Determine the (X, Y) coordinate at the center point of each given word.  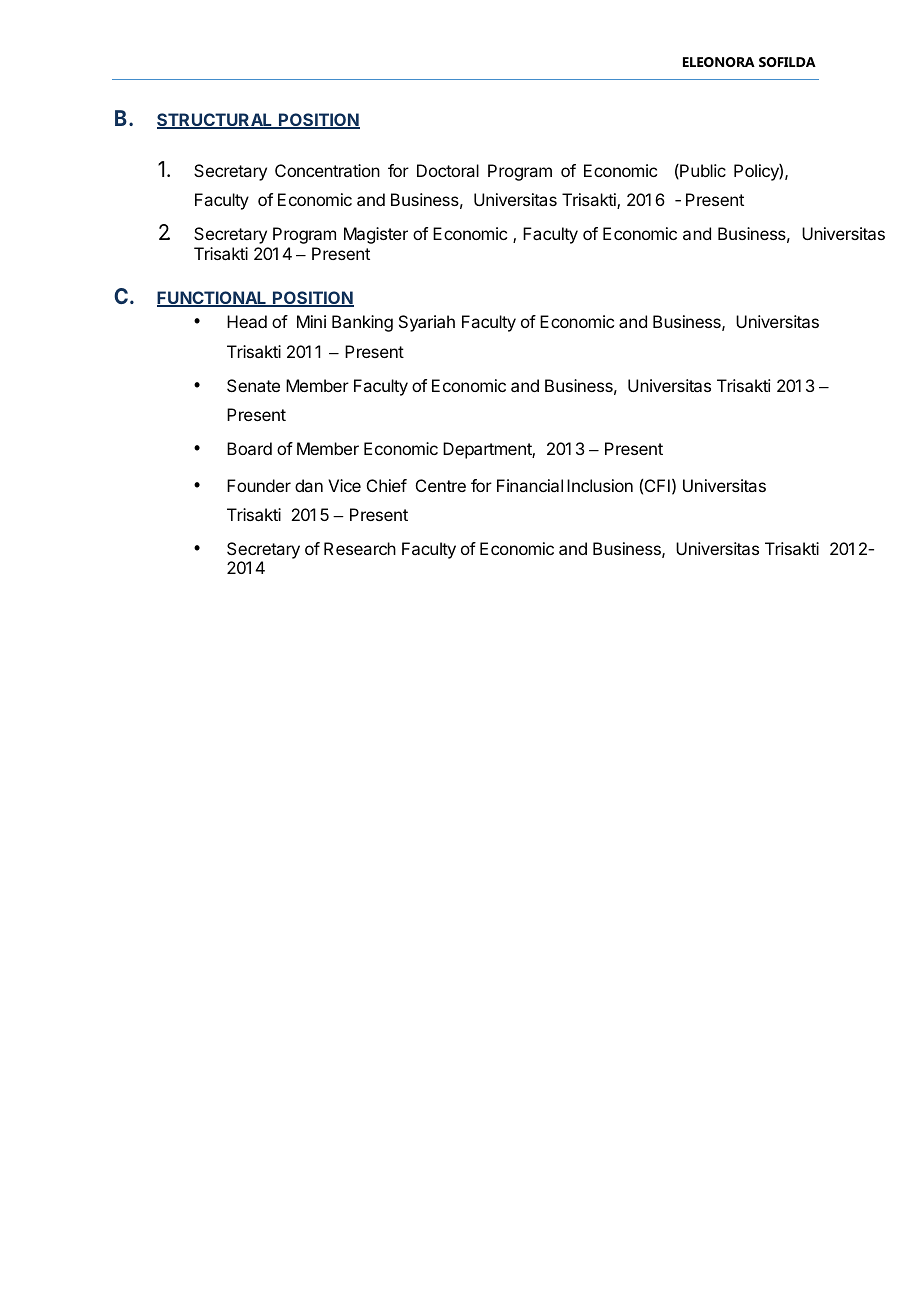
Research (360, 548)
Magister (376, 235)
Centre (441, 485)
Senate (253, 385)
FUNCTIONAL (213, 299)
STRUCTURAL (216, 121)
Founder (259, 485)
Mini (311, 321)
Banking (362, 323)
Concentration (327, 170)
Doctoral (448, 170)
